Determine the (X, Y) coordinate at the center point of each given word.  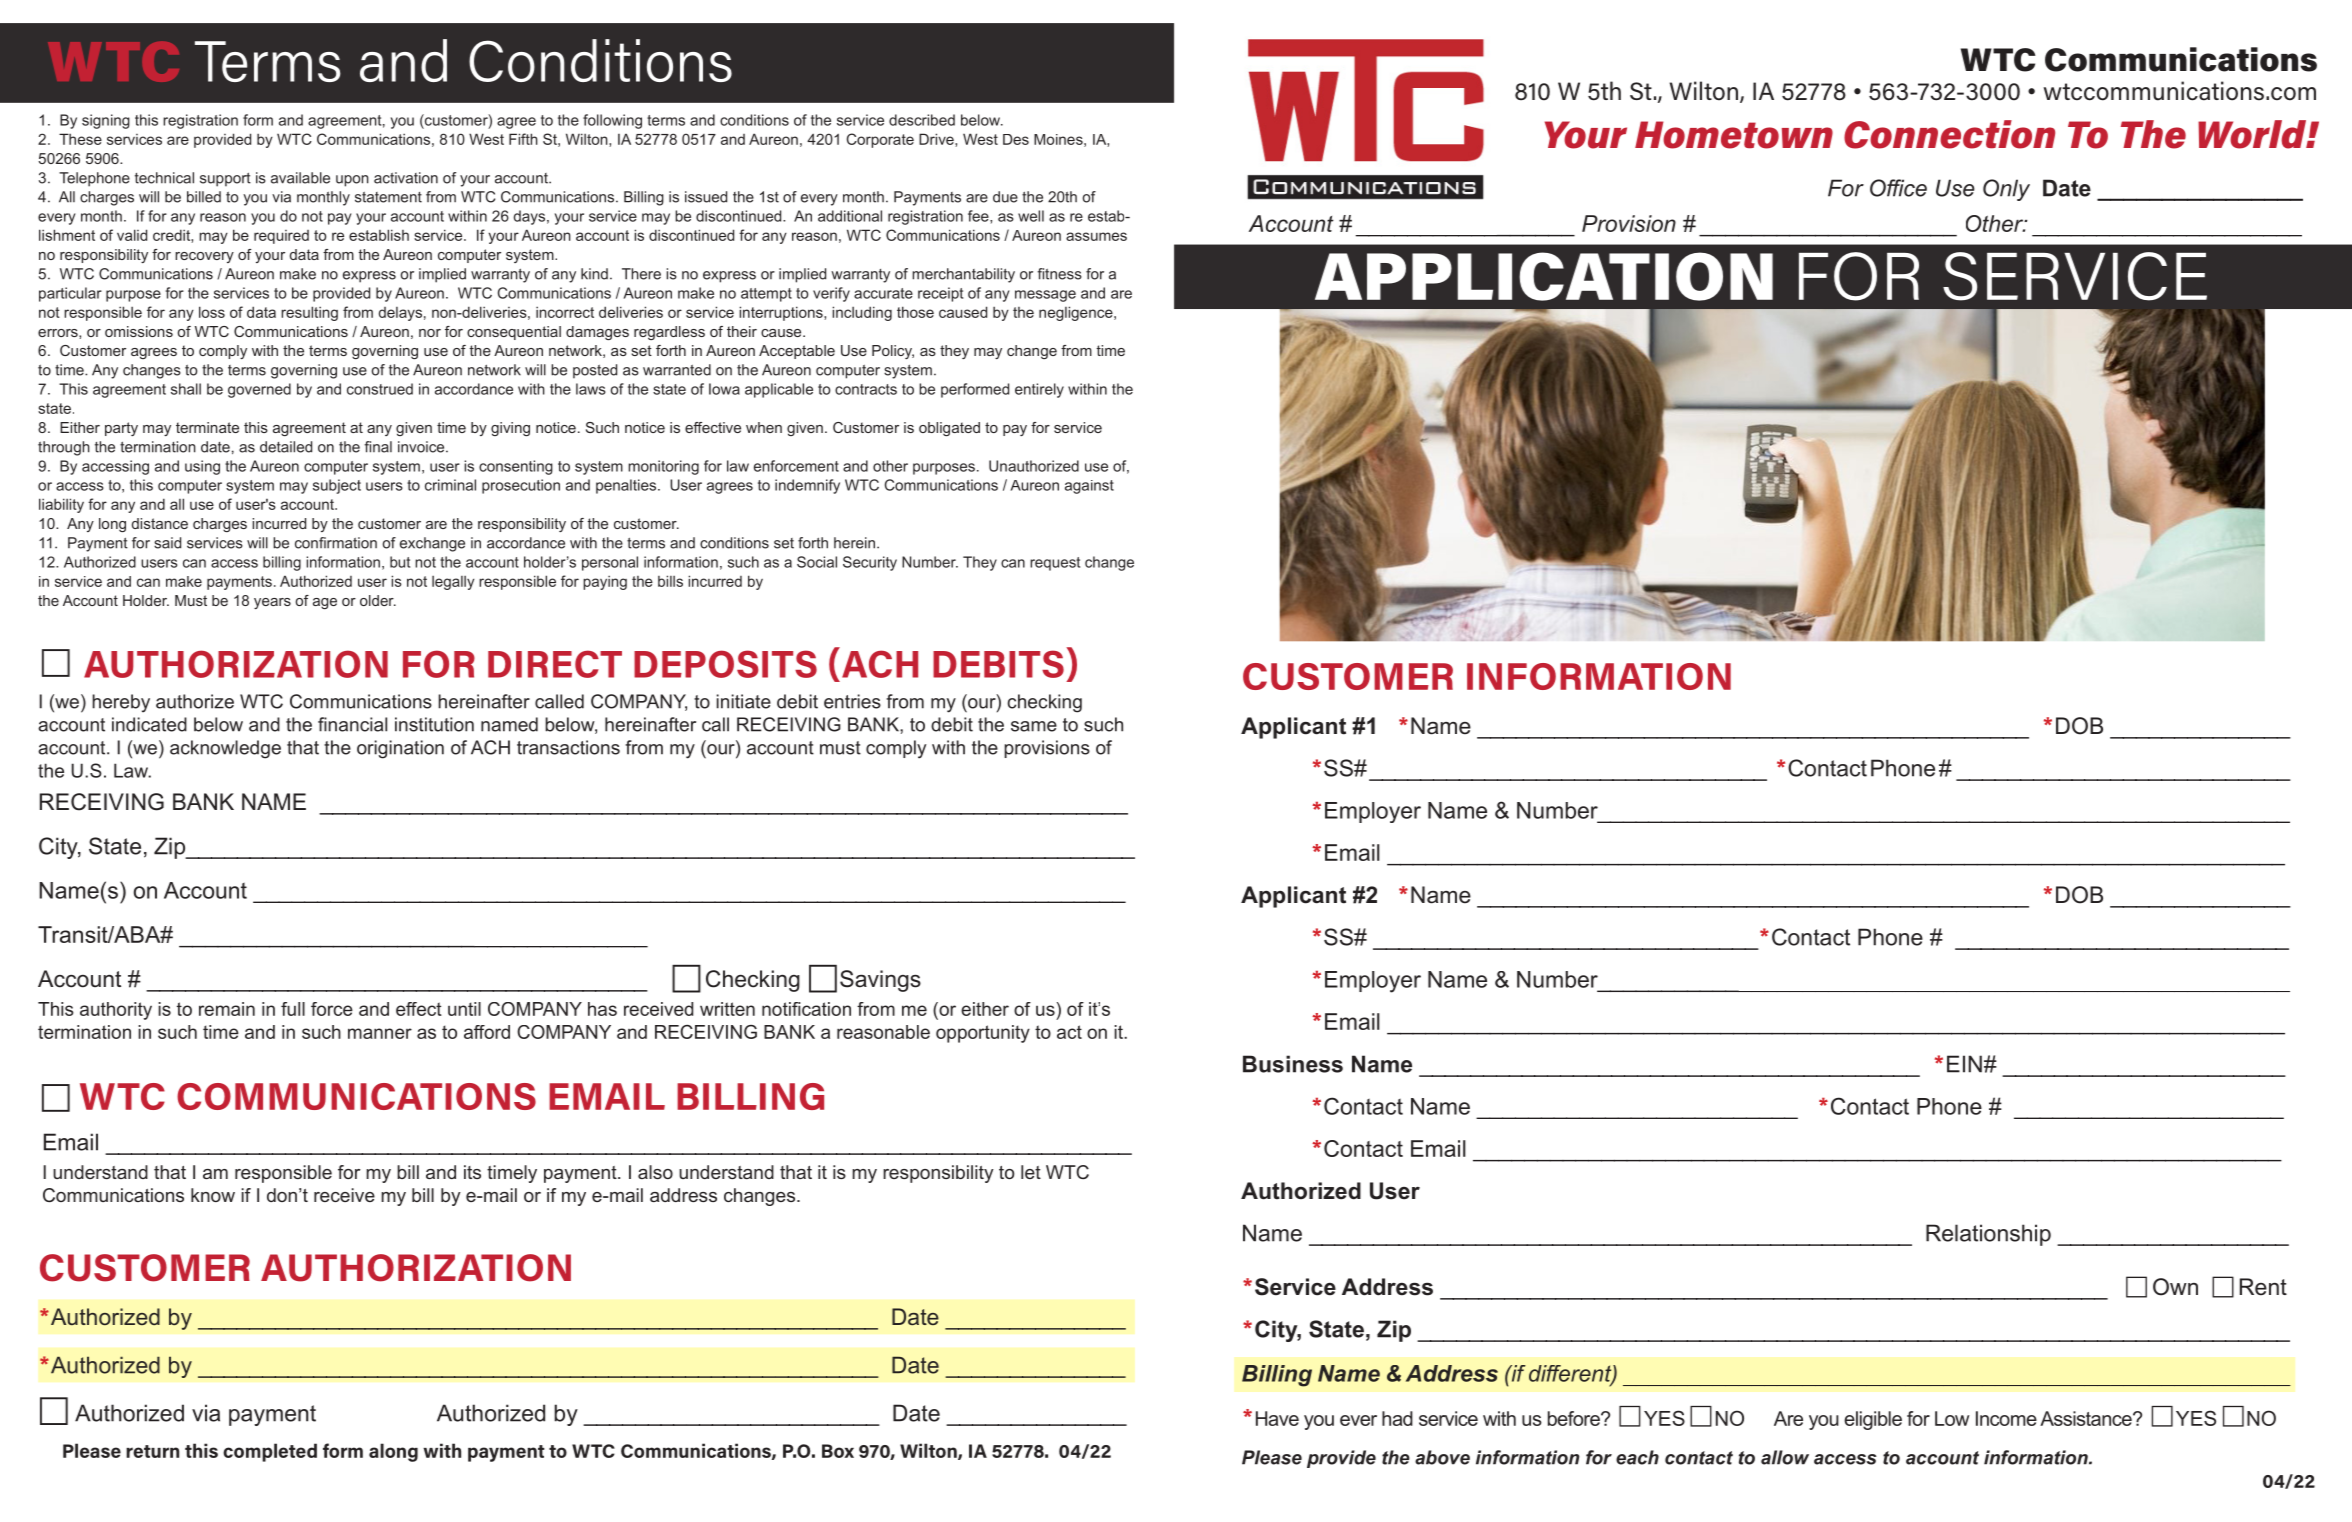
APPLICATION (1544, 276)
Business (1293, 1064)
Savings (880, 981)
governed (259, 390)
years (272, 603)
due (1005, 197)
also (655, 1172)
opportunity (983, 1034)
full (293, 1009)
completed (270, 1452)
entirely (1039, 390)
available (300, 178)
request (1055, 564)
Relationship (1988, 1235)
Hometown (1734, 135)
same (1034, 726)
